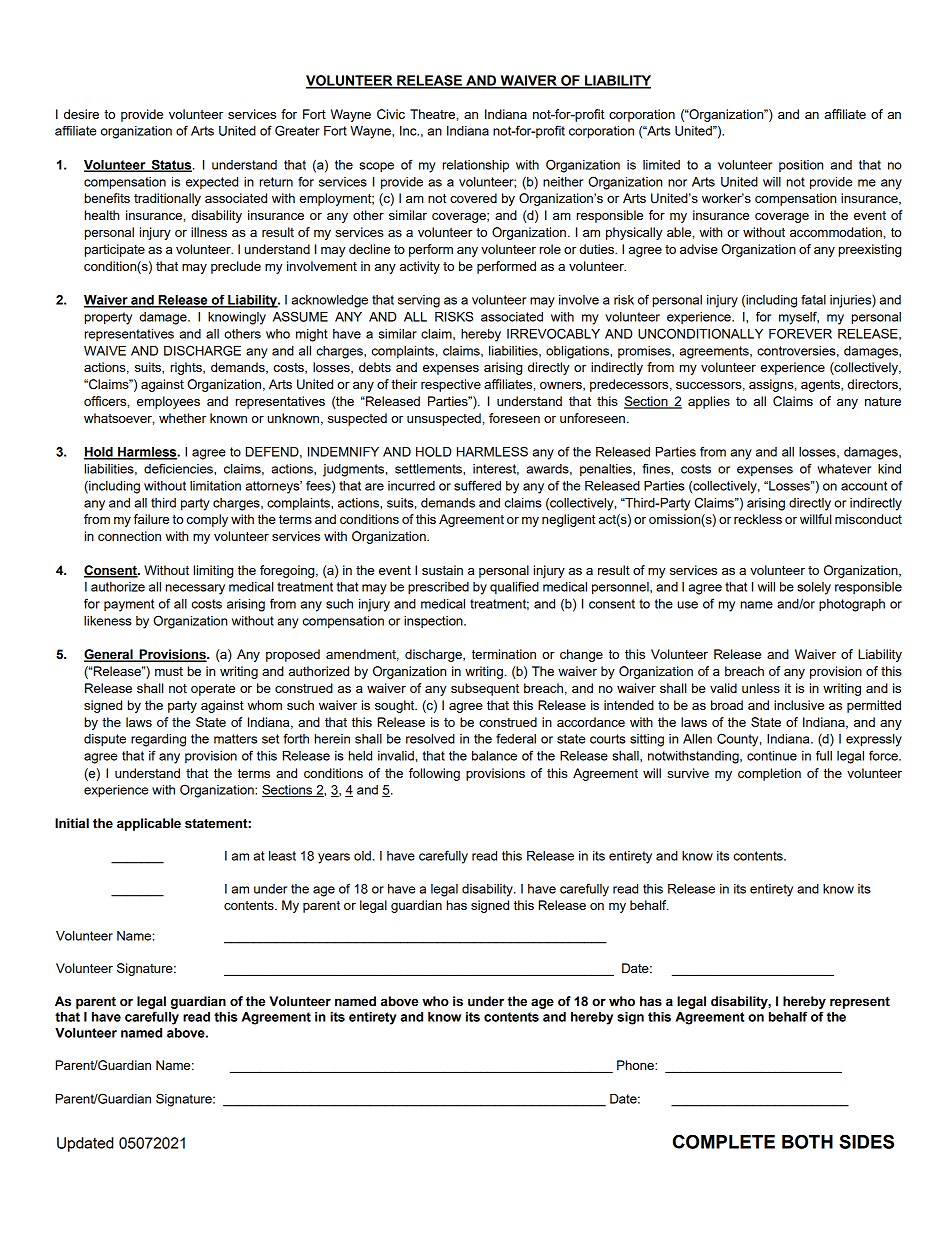 The width and height of the screenshot is (952, 1233). Describe the element at coordinates (476, 166) in the screenshot. I see `relationship` at that location.
